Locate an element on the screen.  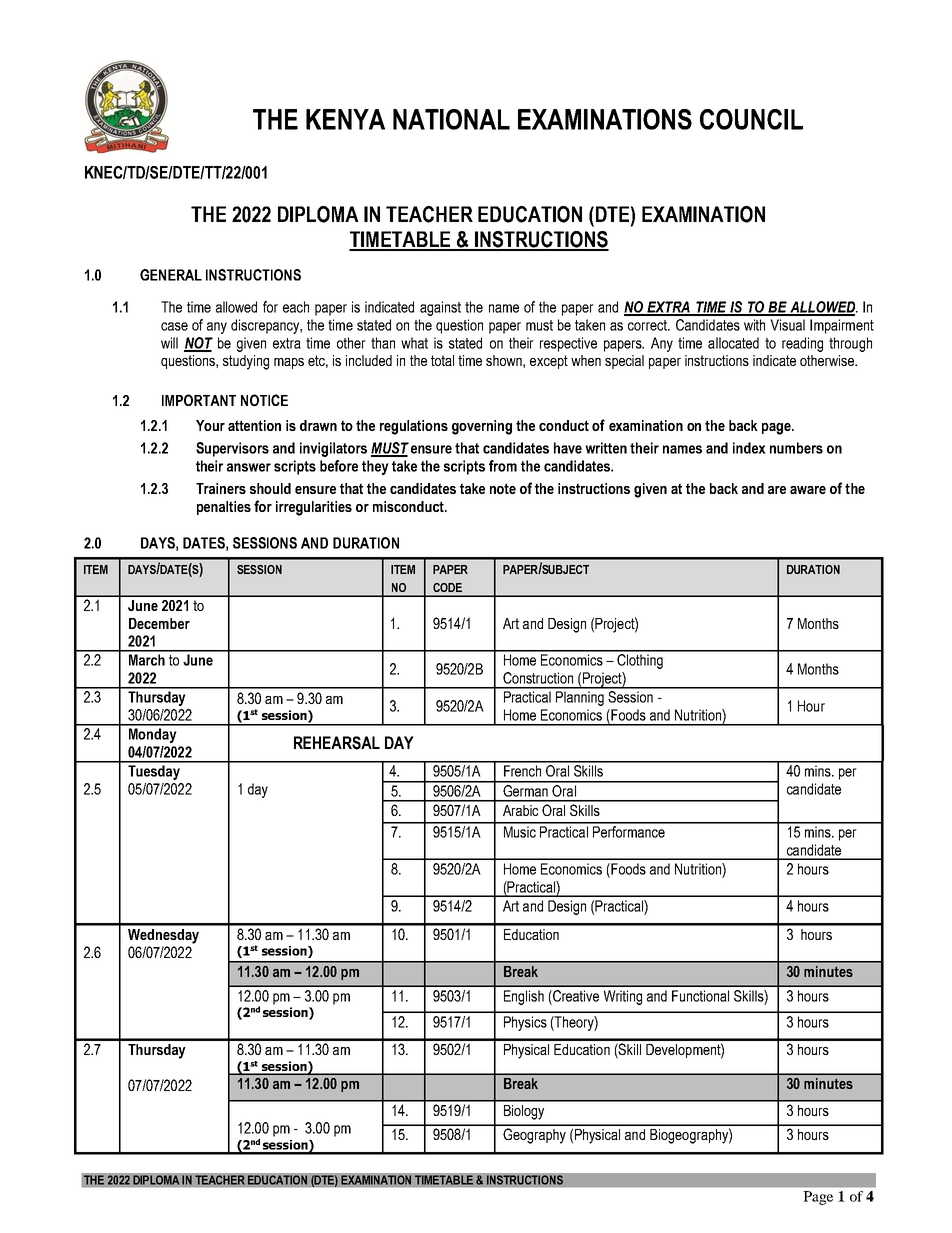
KENYA is located at coordinates (345, 119).
